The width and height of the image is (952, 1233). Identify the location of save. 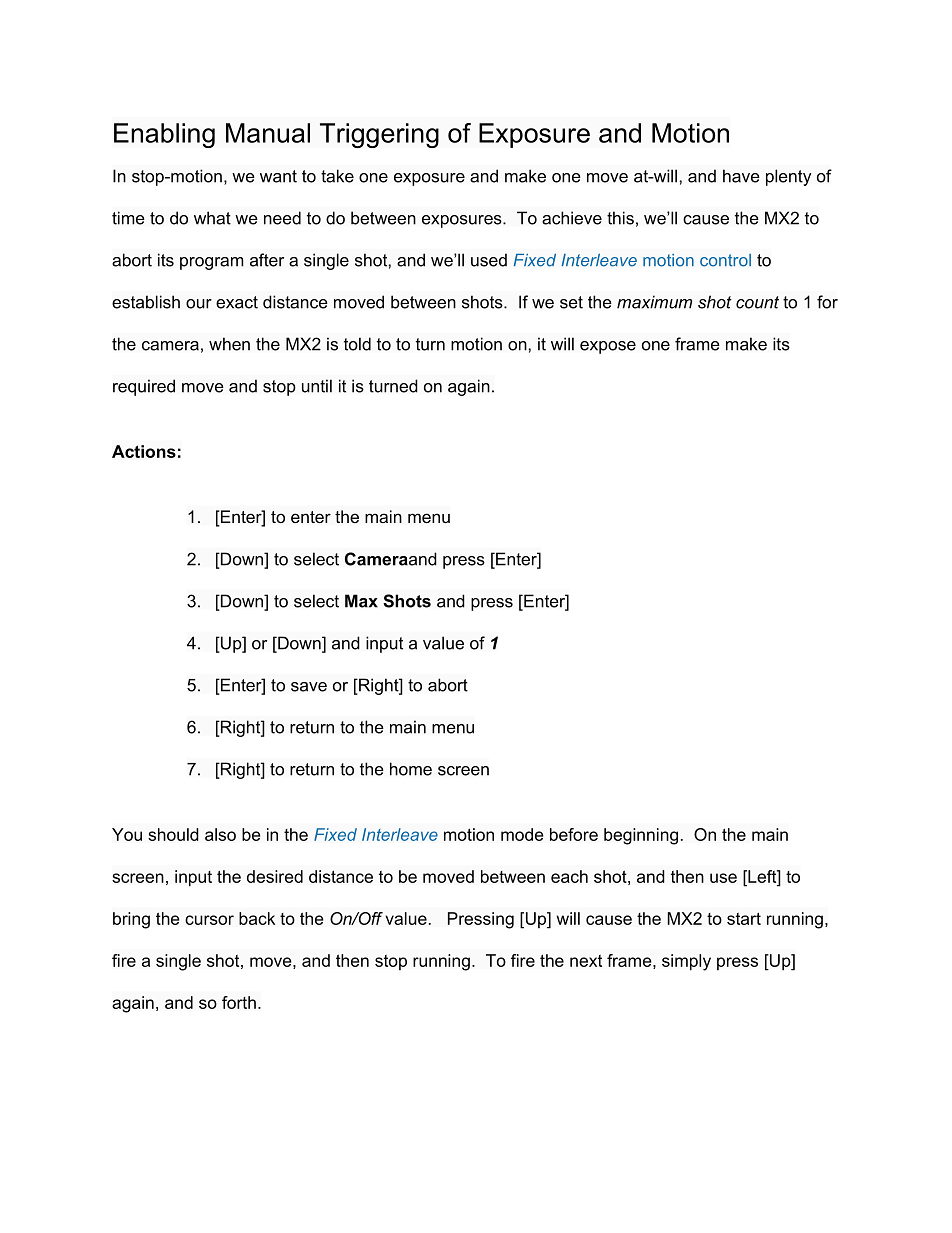
(309, 687).
